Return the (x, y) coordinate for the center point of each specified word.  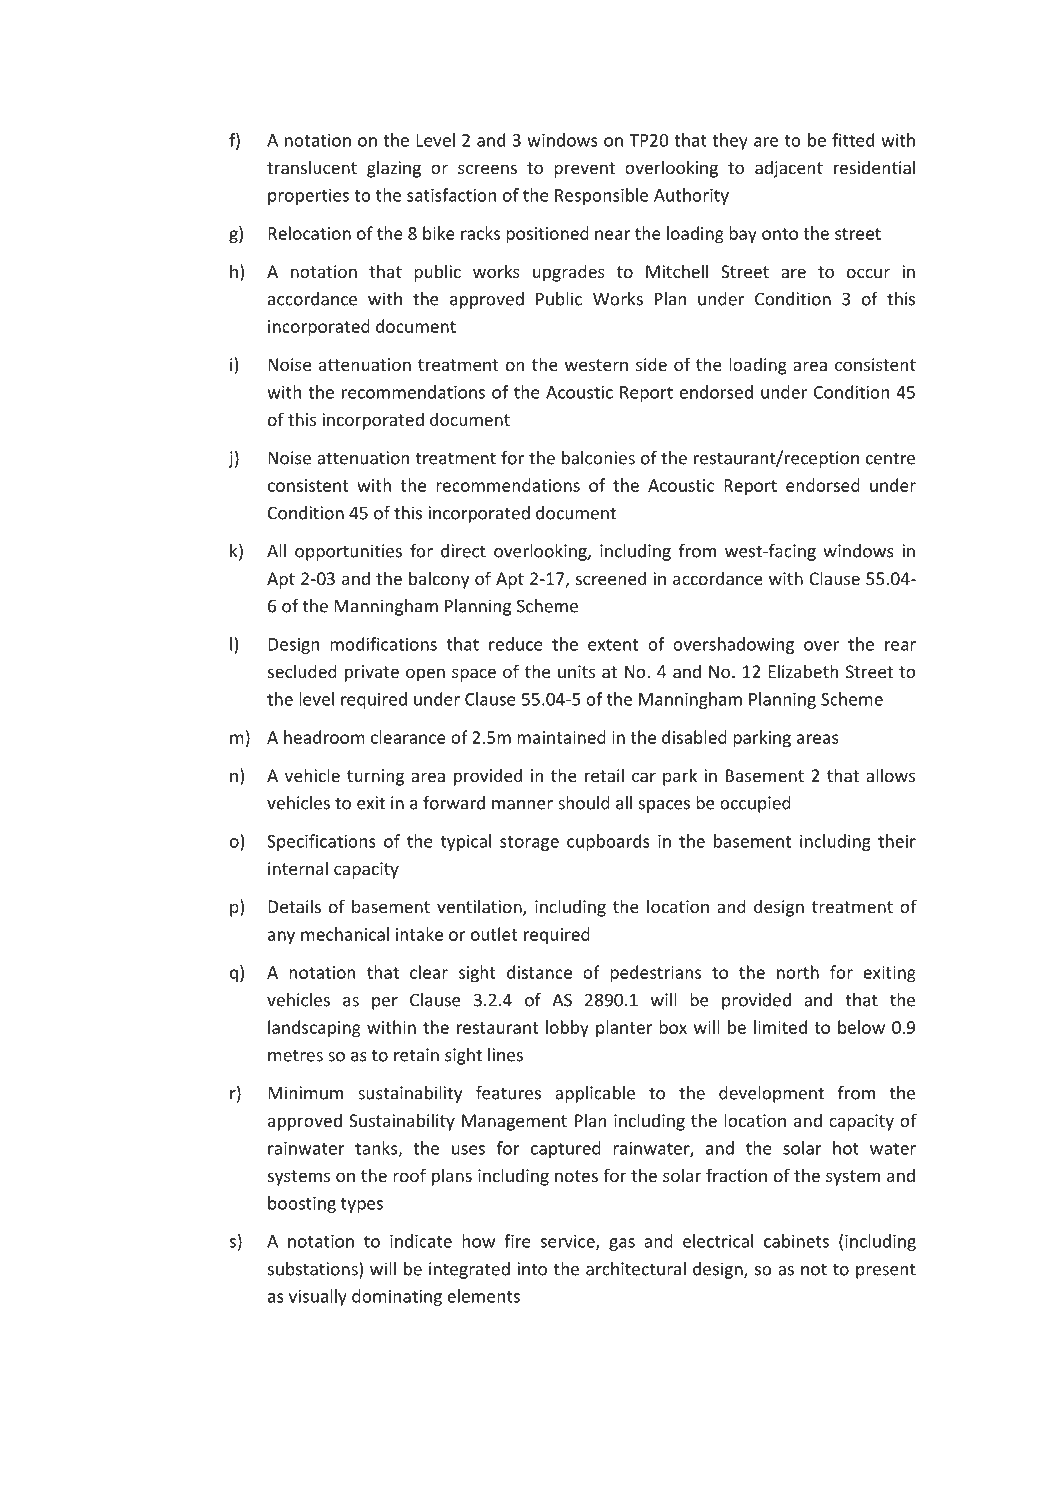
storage (529, 843)
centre (890, 458)
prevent (584, 170)
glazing (394, 169)
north (798, 972)
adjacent (789, 169)
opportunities (348, 552)
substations (314, 1270)
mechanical (345, 934)
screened (611, 578)
